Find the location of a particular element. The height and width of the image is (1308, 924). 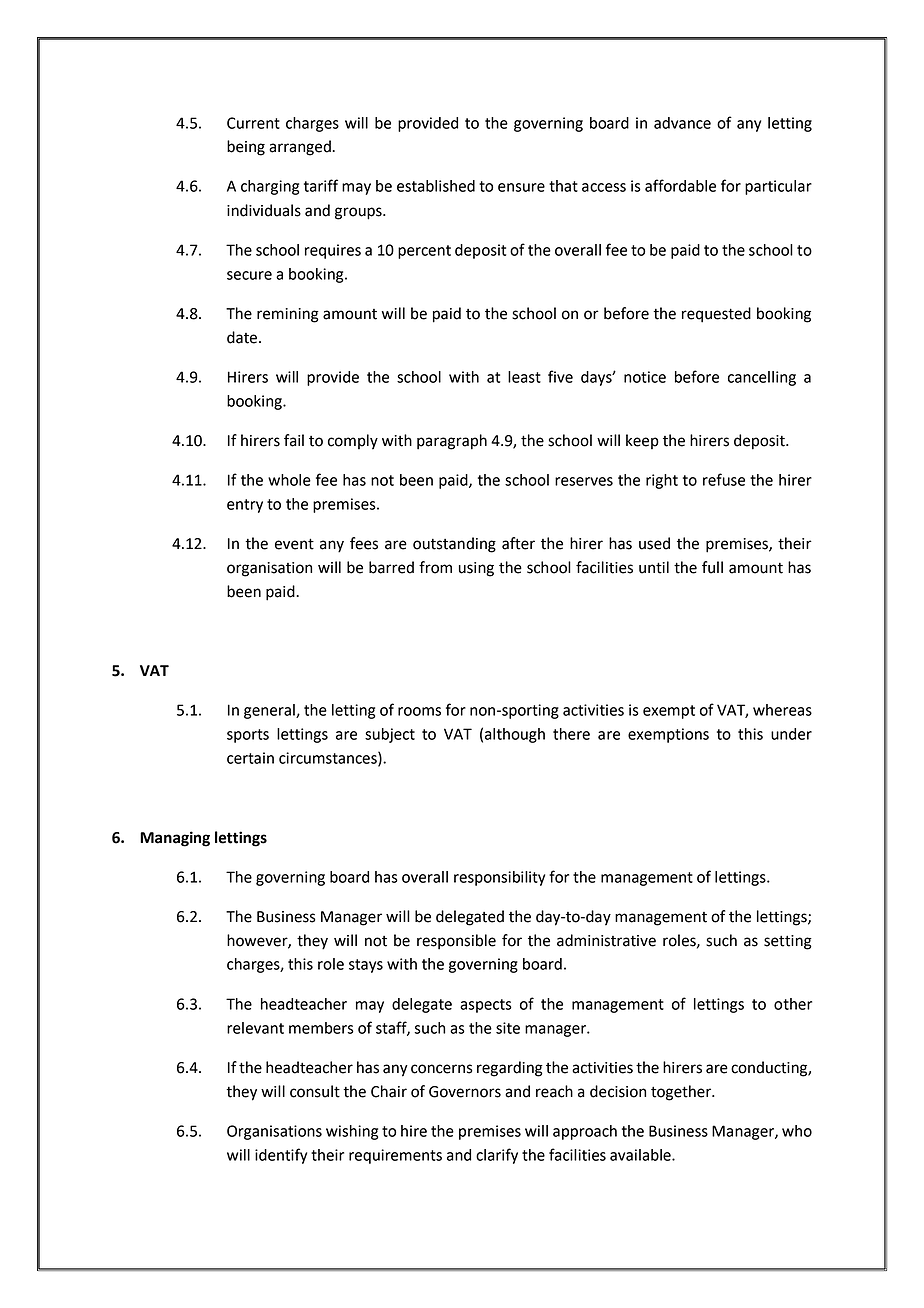

being is located at coordinates (246, 148).
